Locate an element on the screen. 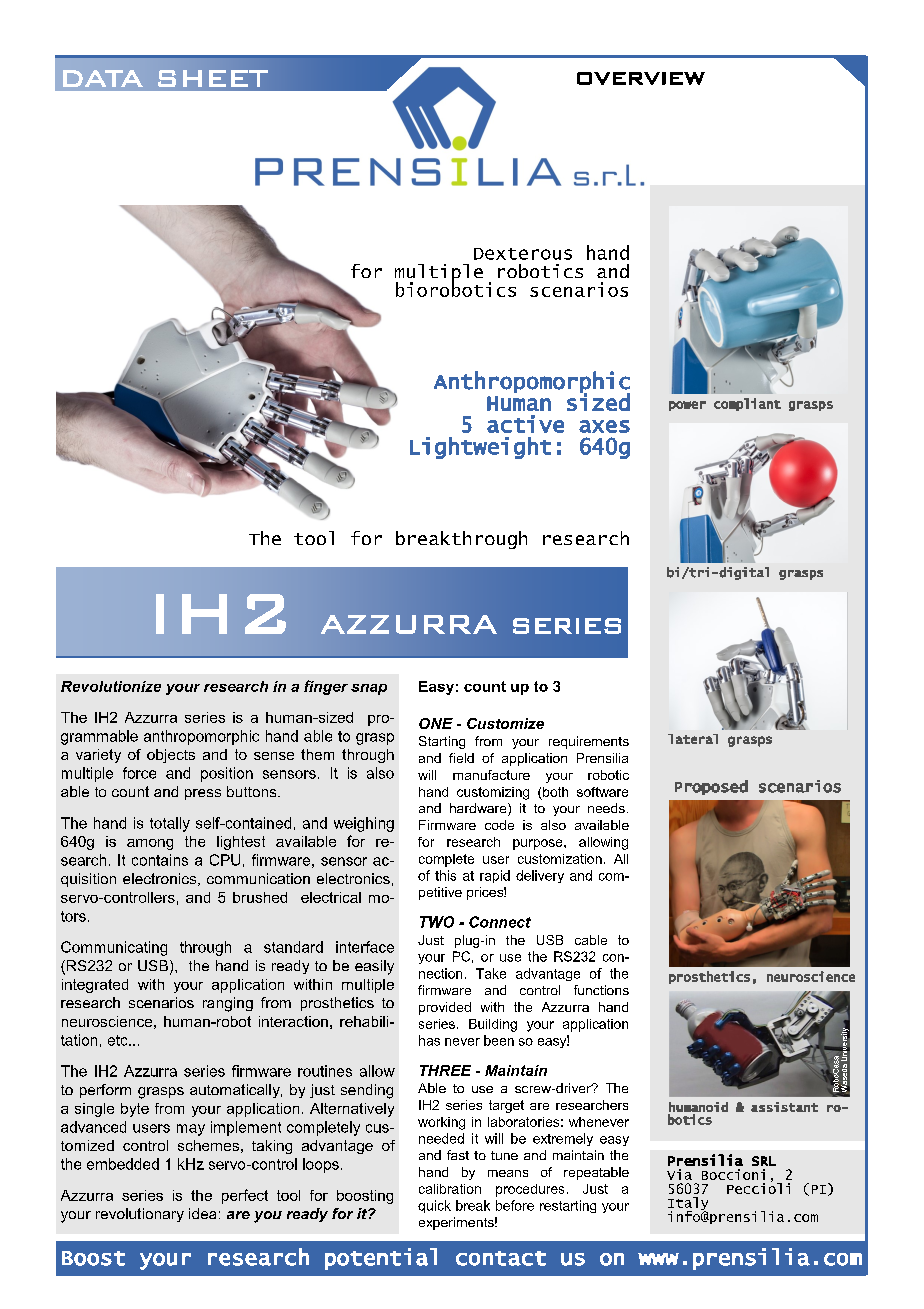  Dexterous is located at coordinates (523, 254).
